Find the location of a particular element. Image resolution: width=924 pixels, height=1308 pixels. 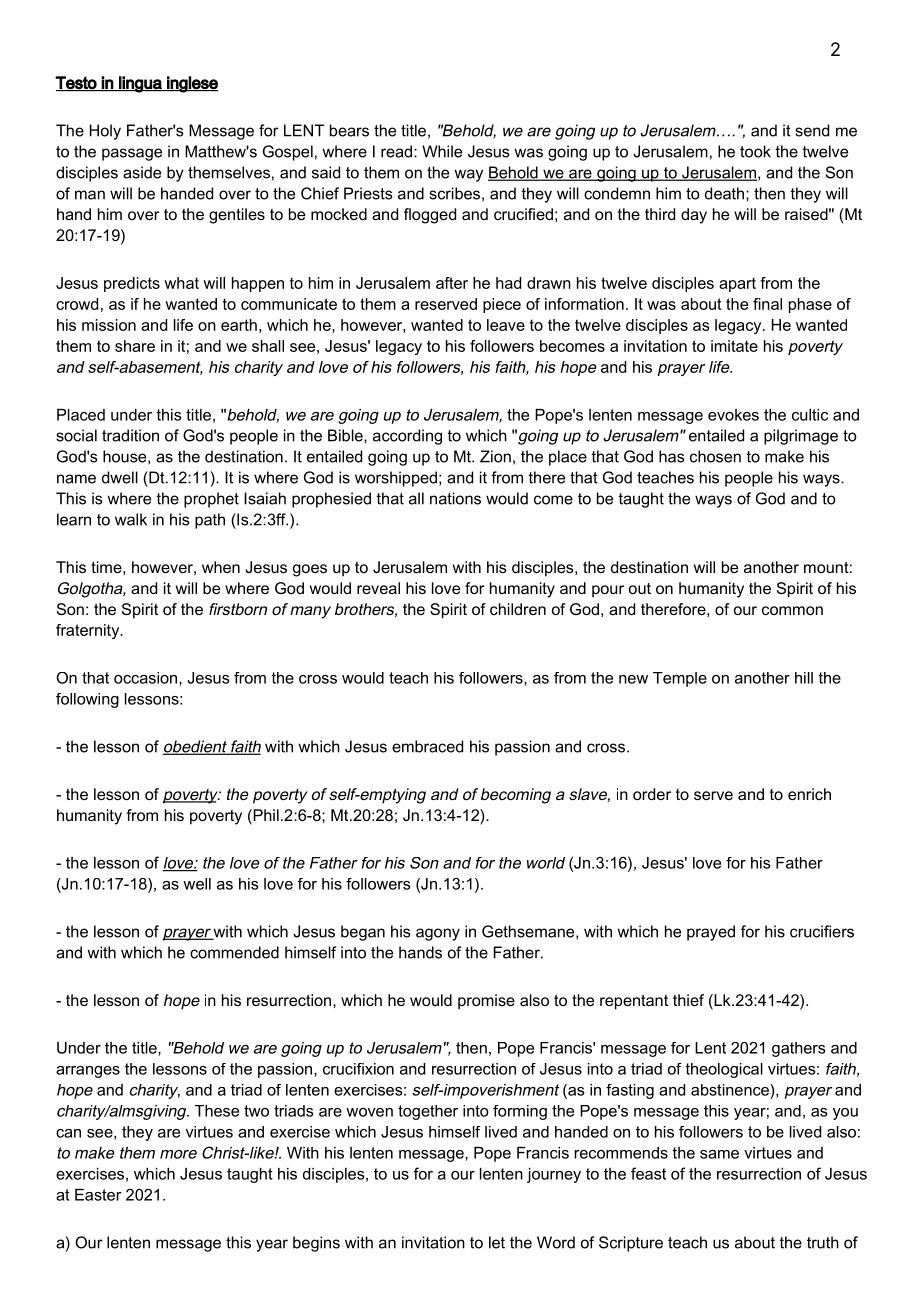

Easter is located at coordinates (98, 1195).
